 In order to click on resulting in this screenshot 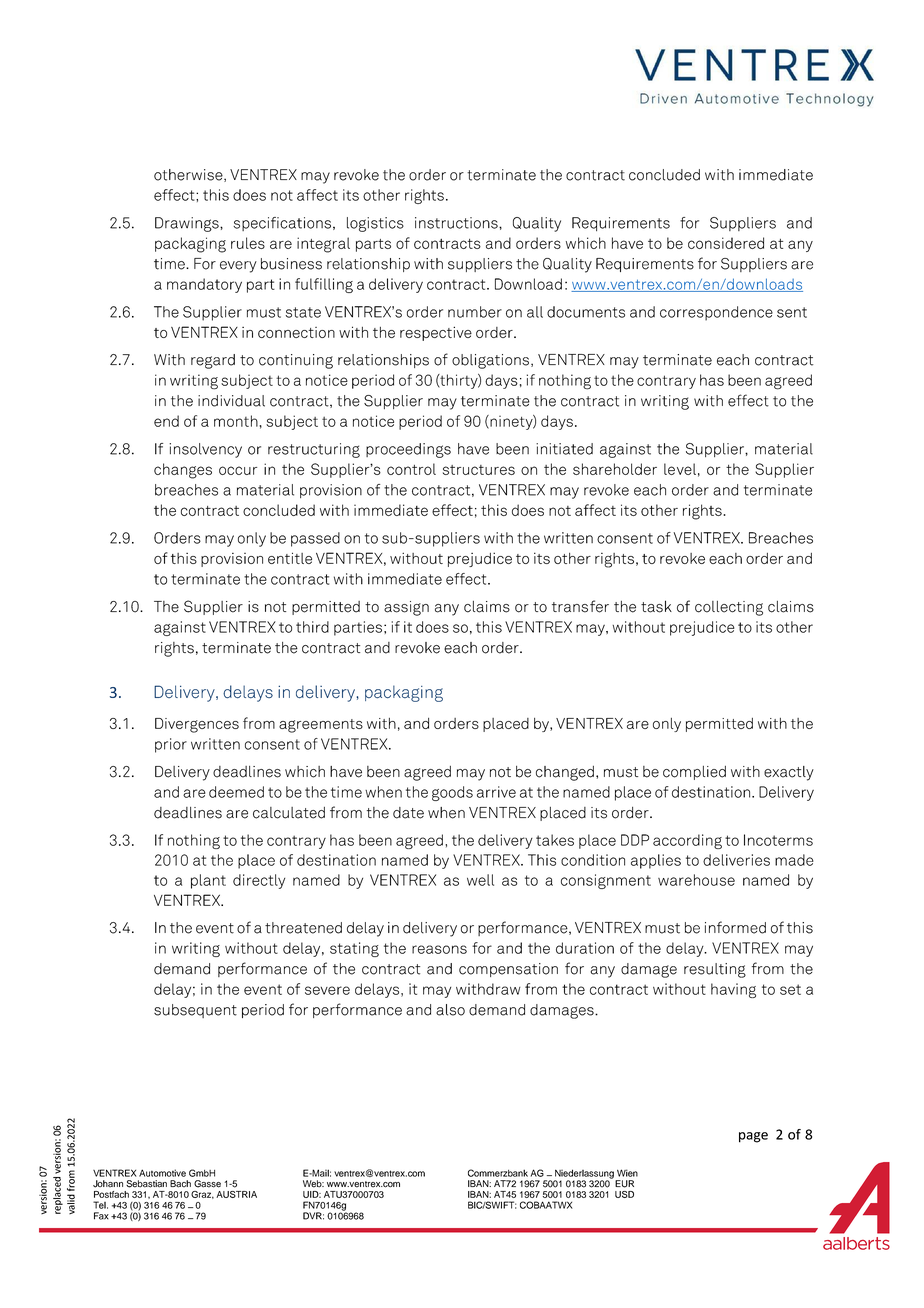, I will do `click(715, 970)`.
